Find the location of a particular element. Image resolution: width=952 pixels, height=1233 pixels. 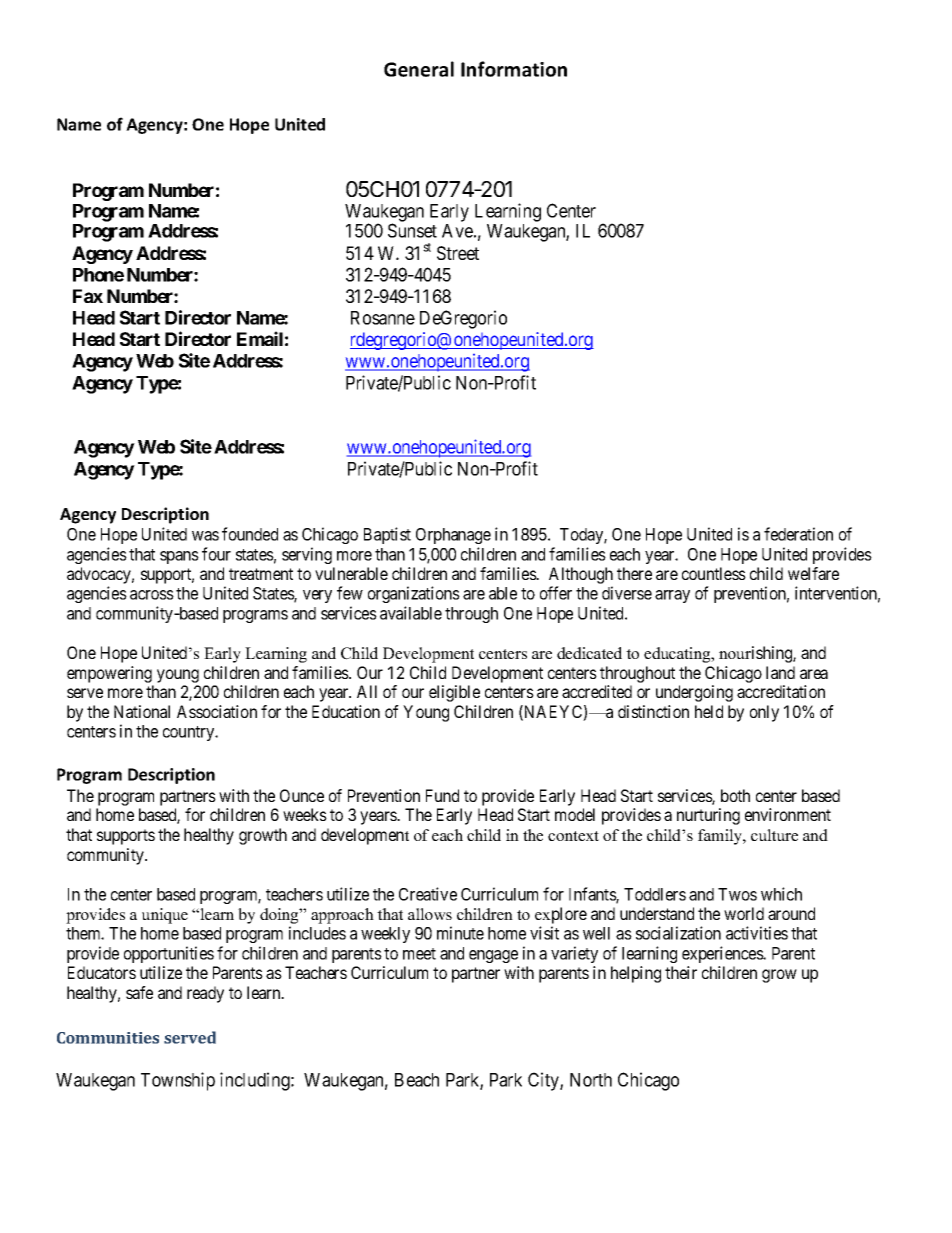

Information is located at coordinates (514, 69).
